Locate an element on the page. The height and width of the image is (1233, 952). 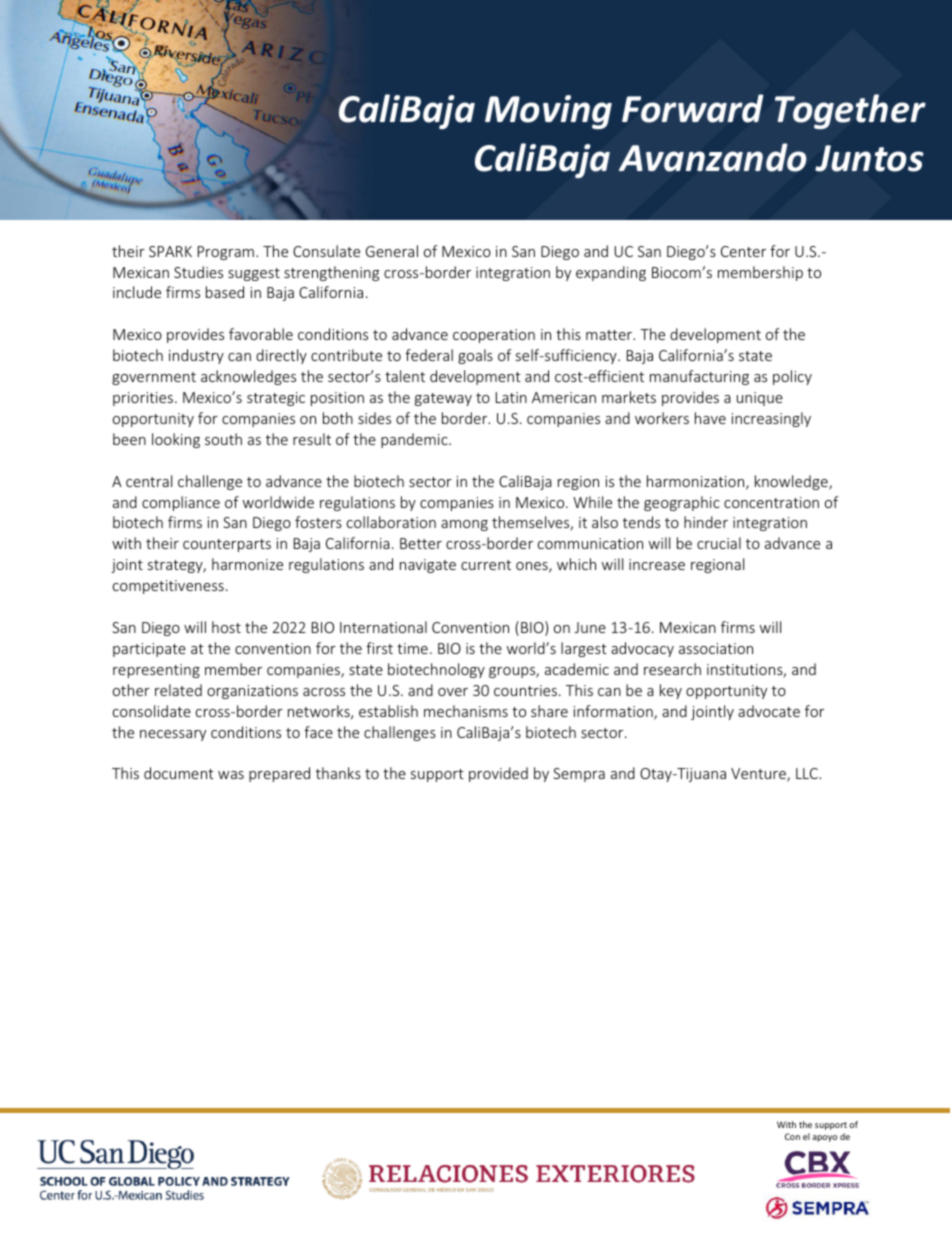
Moving is located at coordinates (548, 112).
